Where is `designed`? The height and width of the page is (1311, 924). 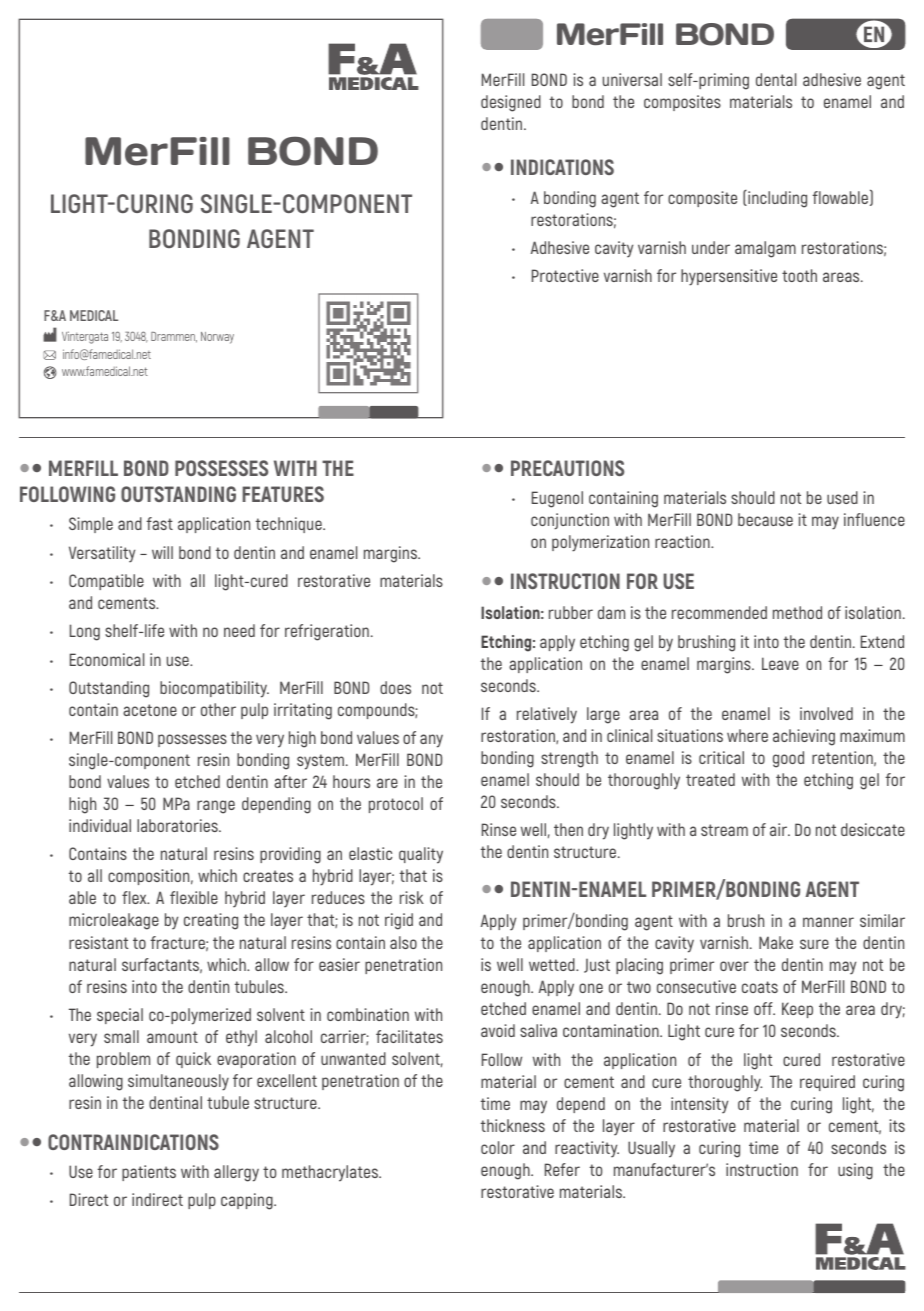 designed is located at coordinates (511, 103).
